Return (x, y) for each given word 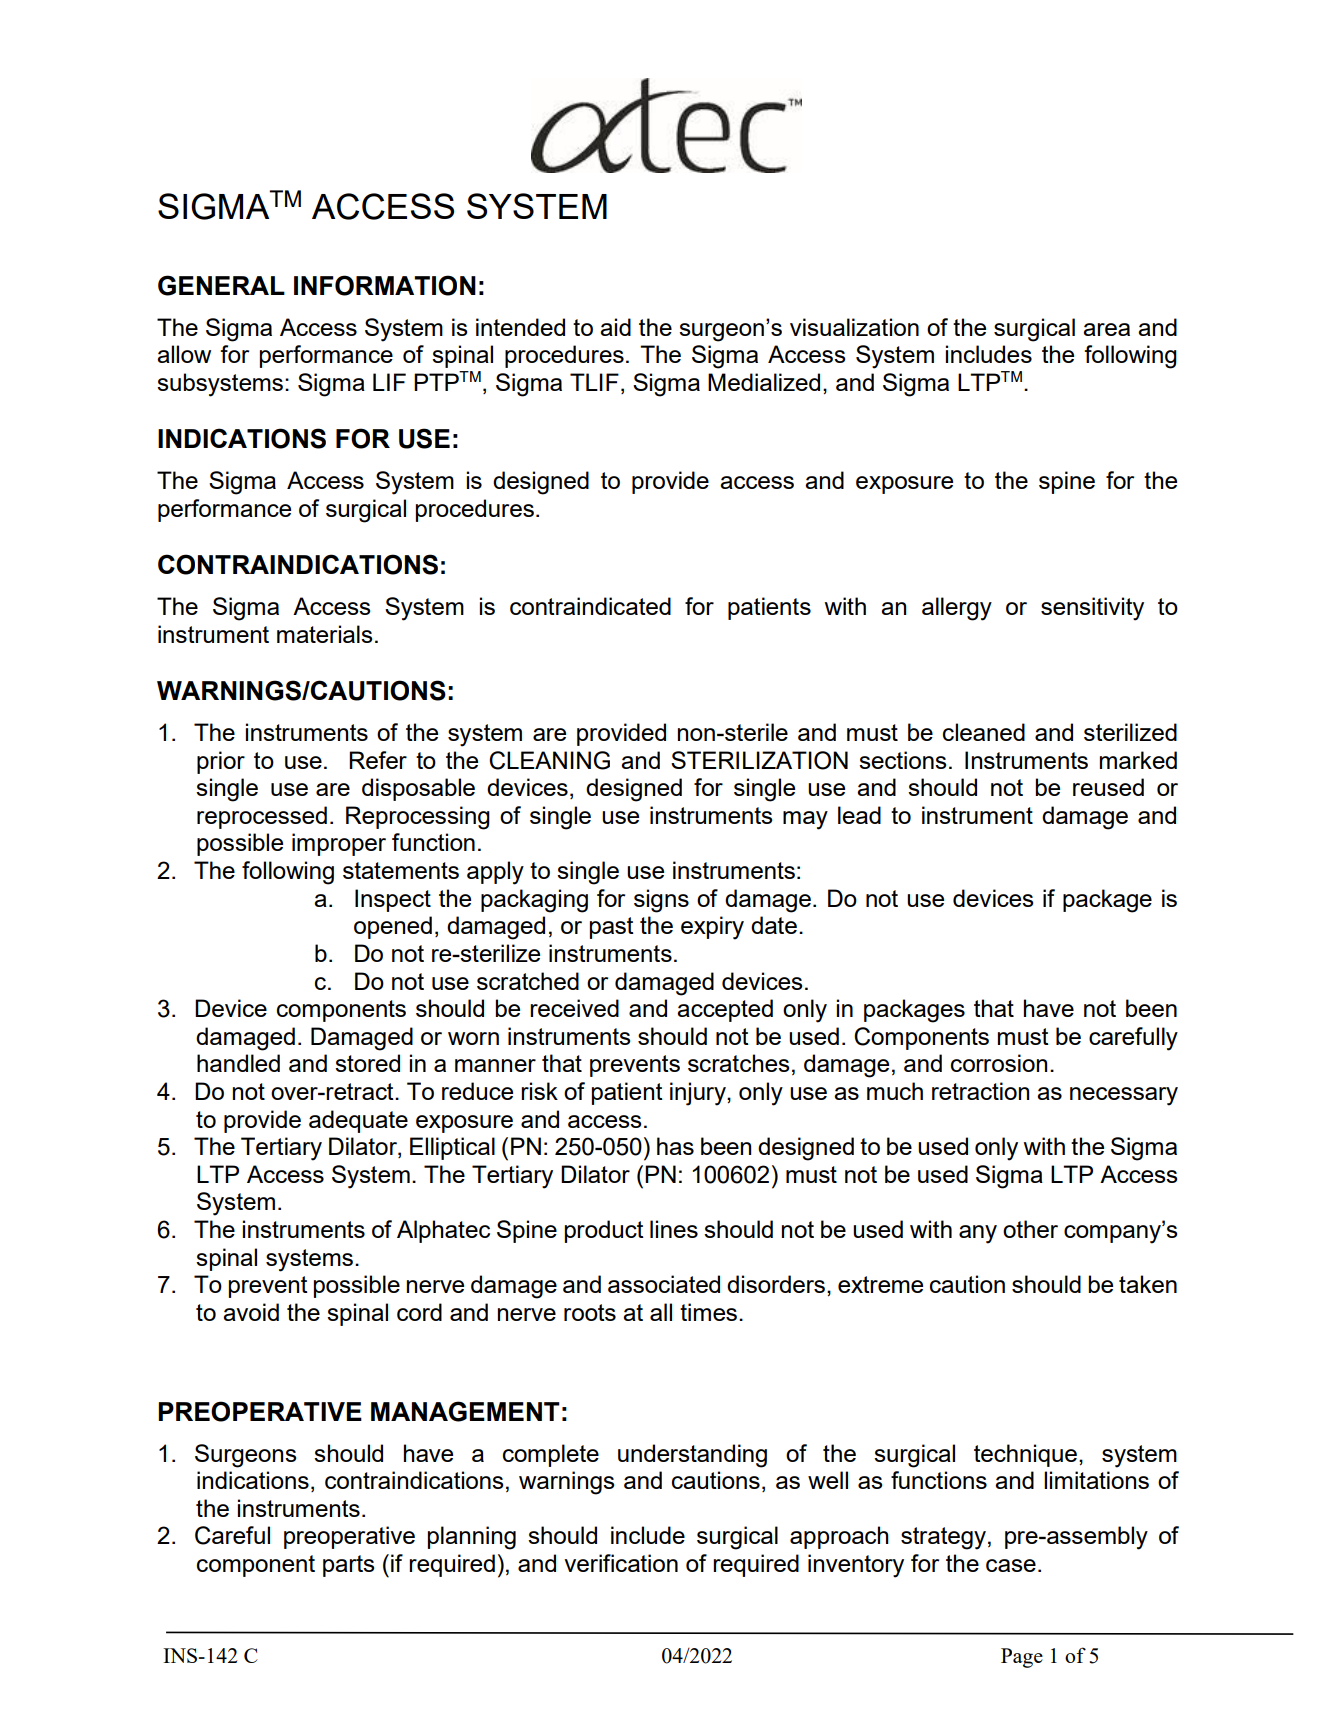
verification (621, 1563)
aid (615, 327)
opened (393, 927)
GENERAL (221, 285)
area (1106, 329)
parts (348, 1566)
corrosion (999, 1063)
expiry (712, 928)
